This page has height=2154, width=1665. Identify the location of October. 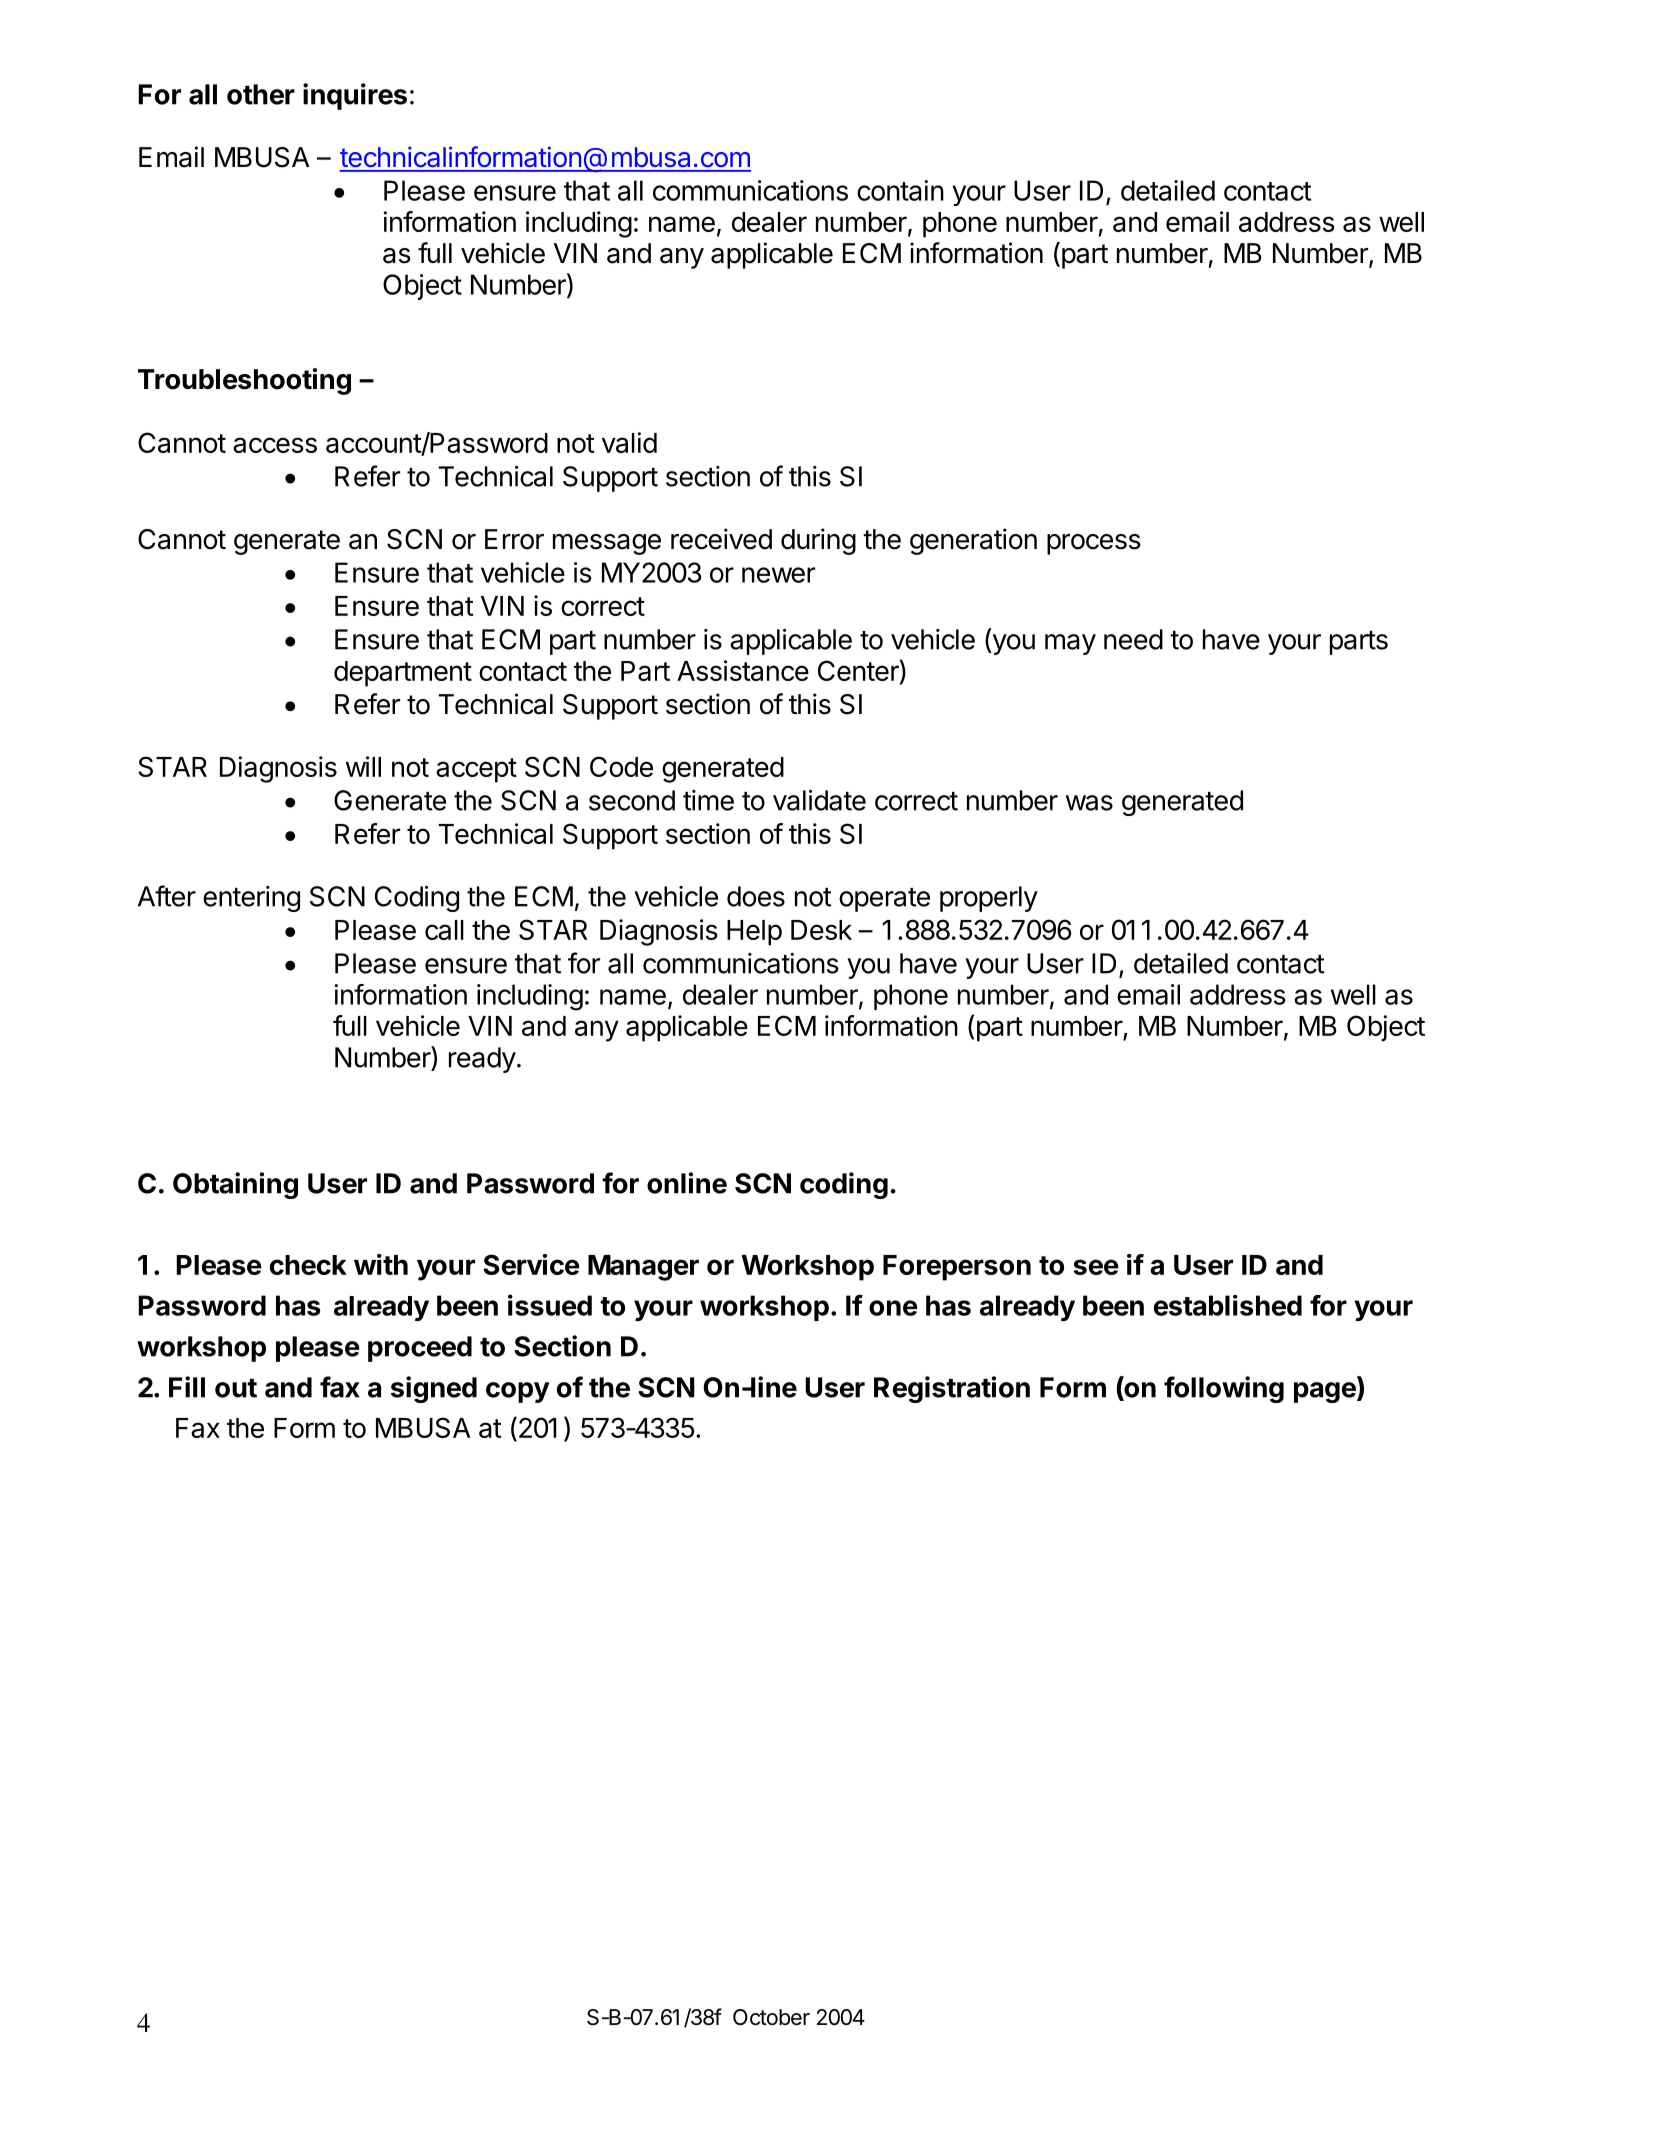
(771, 2017).
